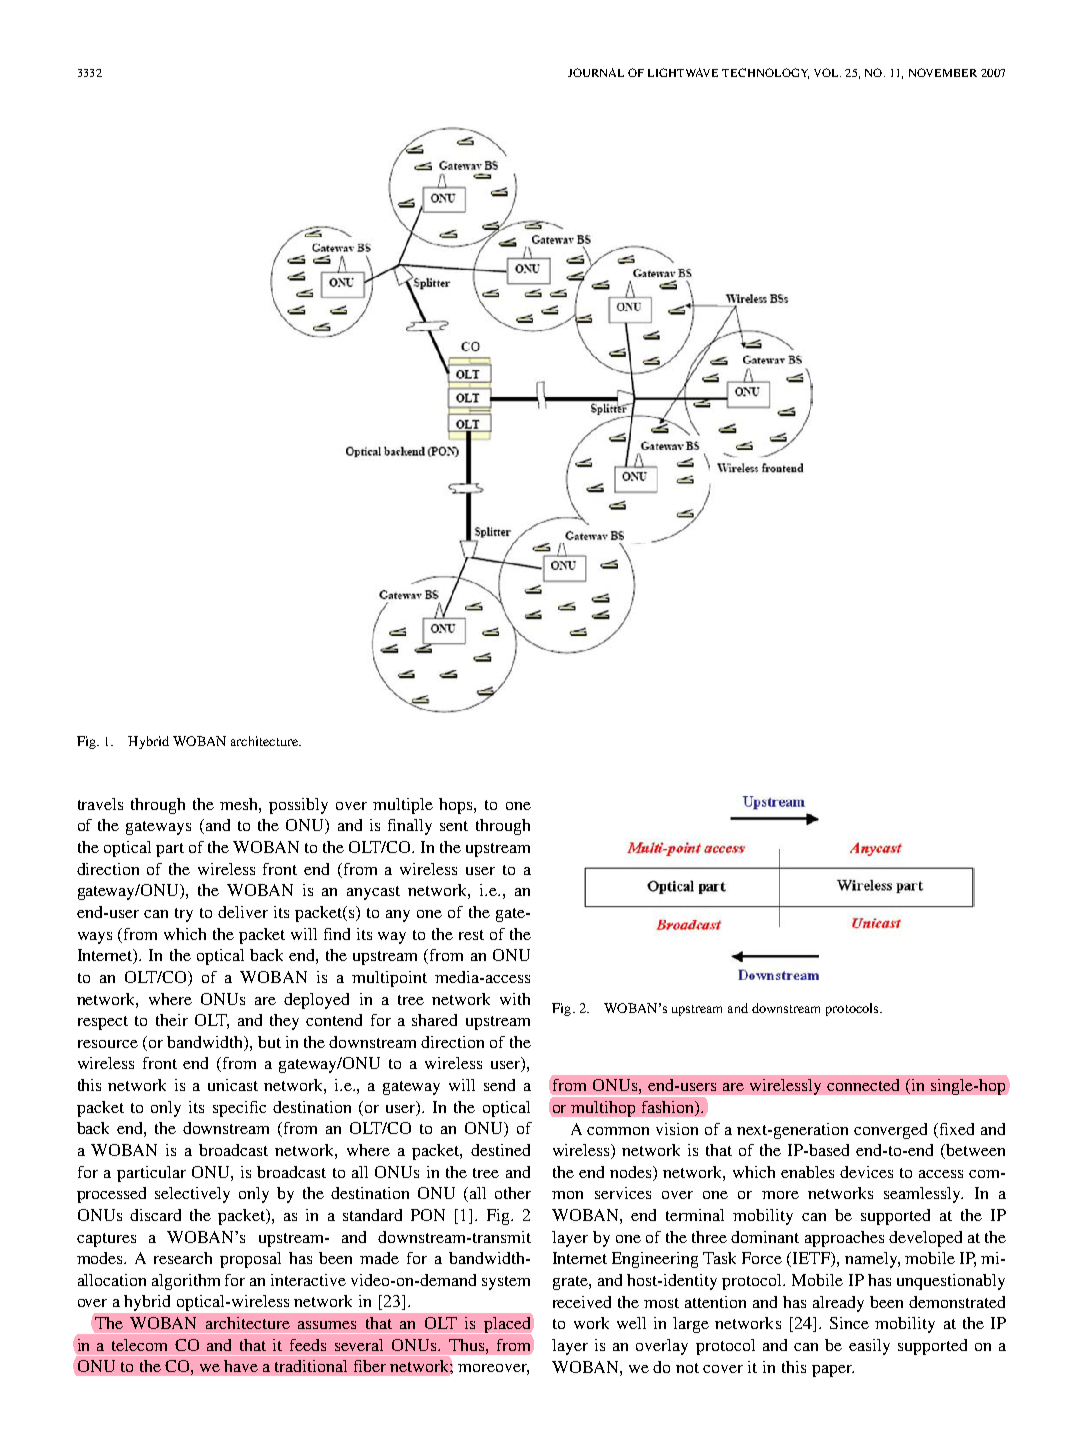  I want to click on sent, so click(454, 826).
